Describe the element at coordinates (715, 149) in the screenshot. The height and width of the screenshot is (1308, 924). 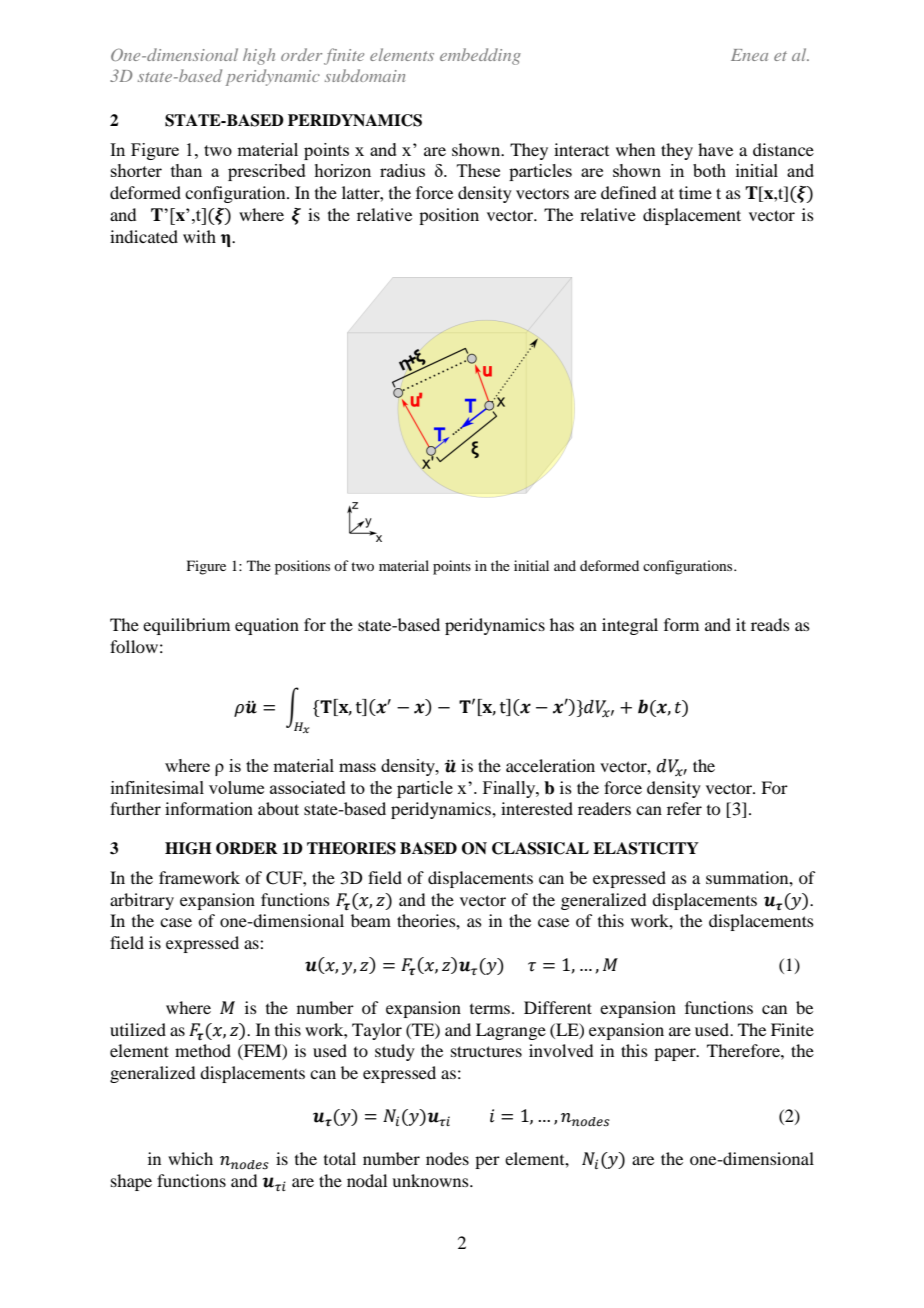
I see `have` at that location.
